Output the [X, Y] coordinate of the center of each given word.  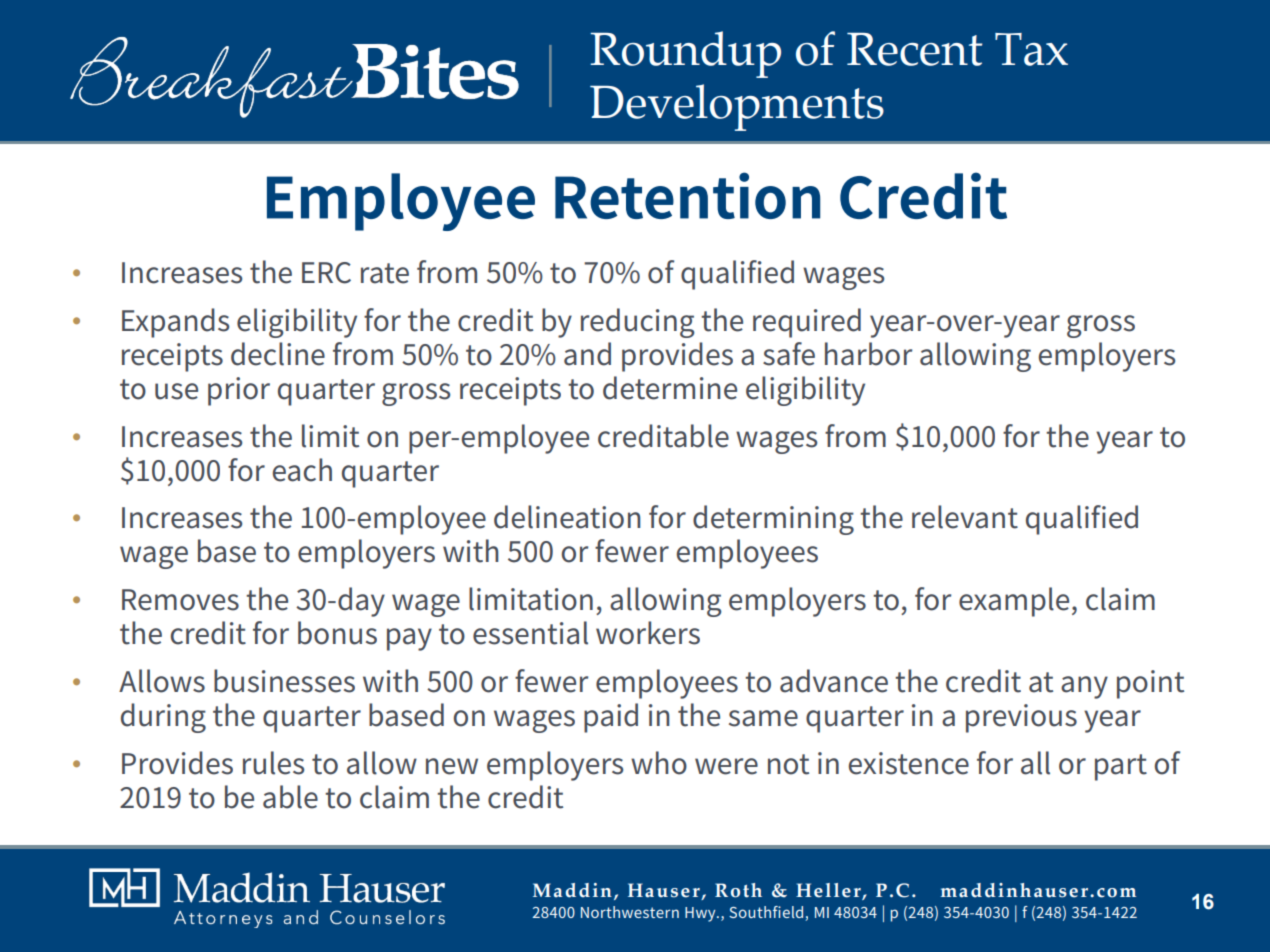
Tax [1031, 49]
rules [273, 763]
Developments [737, 107]
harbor [868, 354]
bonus [337, 633]
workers [648, 633]
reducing [638, 323]
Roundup [685, 54]
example [1014, 602]
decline [278, 354]
